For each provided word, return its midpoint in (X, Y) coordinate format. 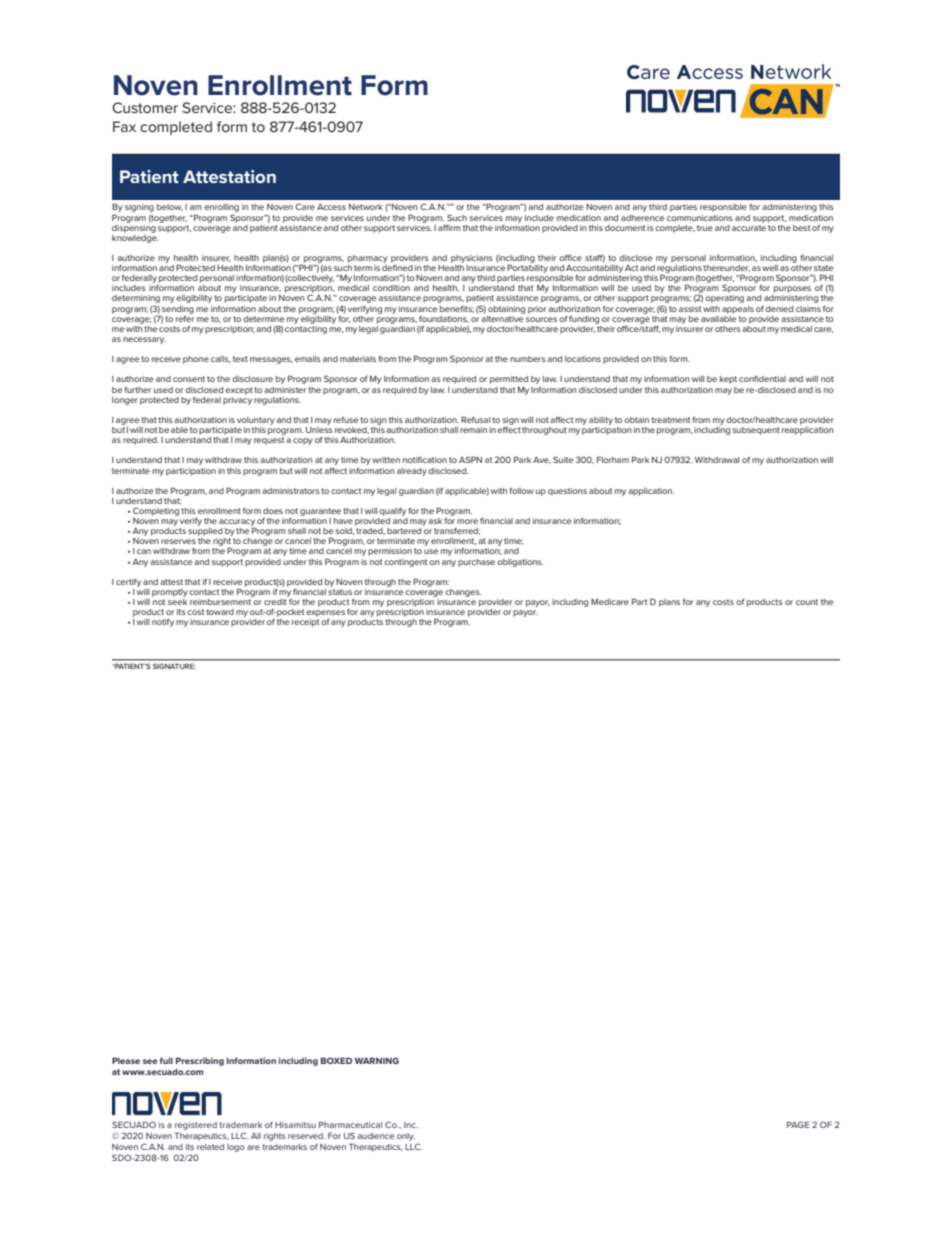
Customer (145, 107)
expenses (325, 614)
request (269, 441)
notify (163, 622)
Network (366, 207)
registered (196, 1127)
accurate (749, 226)
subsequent (756, 431)
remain (473, 430)
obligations (520, 563)
